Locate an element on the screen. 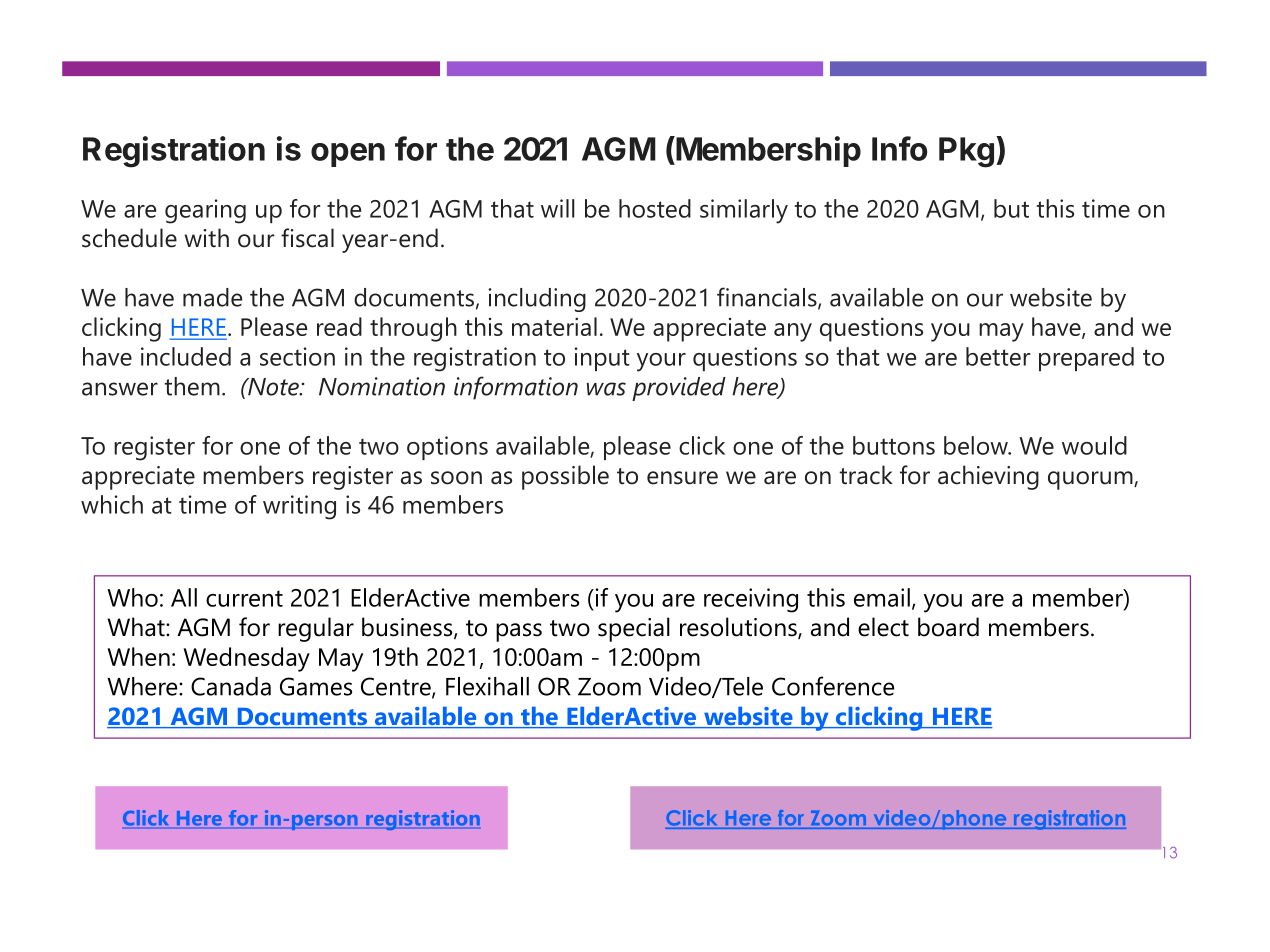  Conference is located at coordinates (833, 686).
